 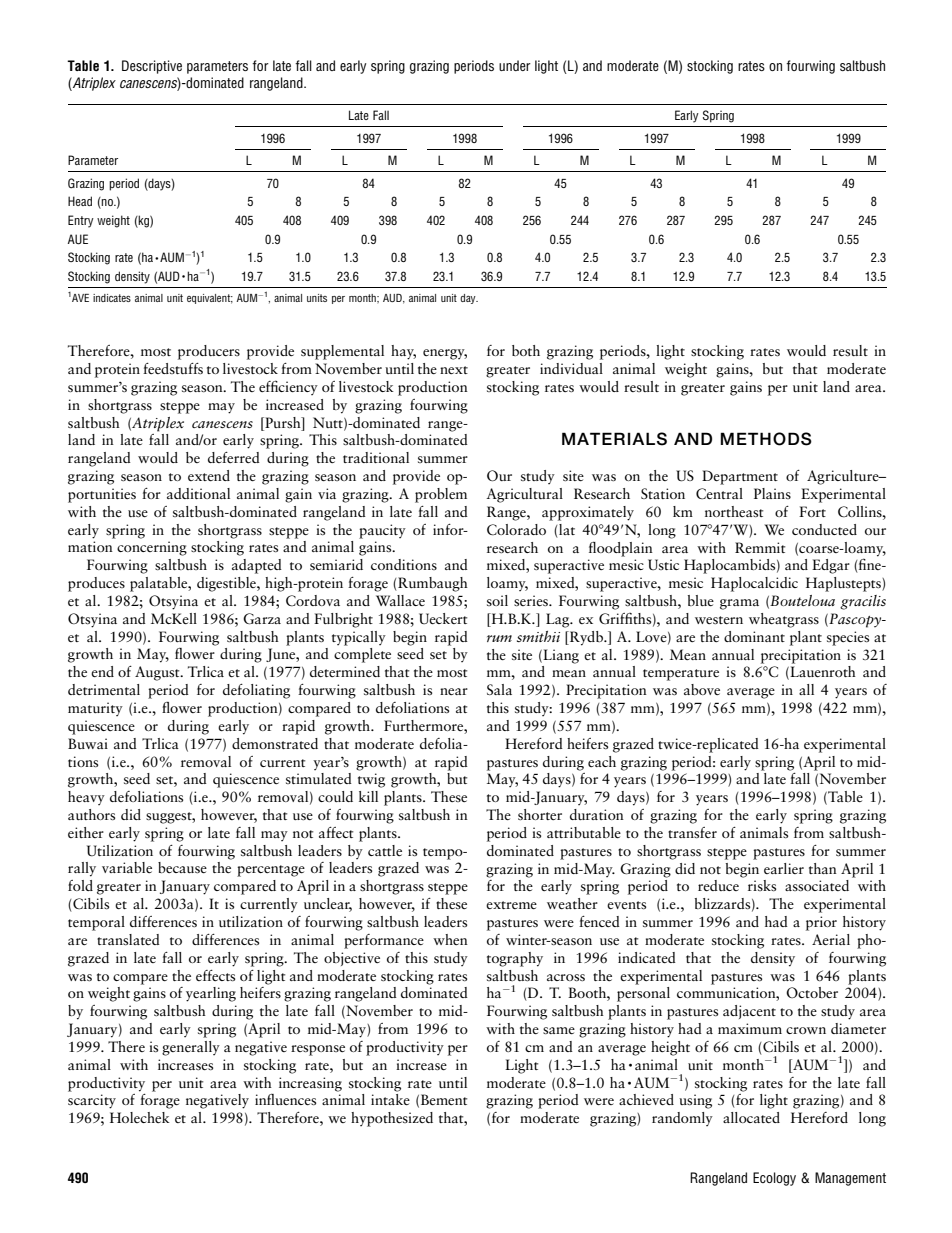 I want to click on risks, so click(x=762, y=885).
